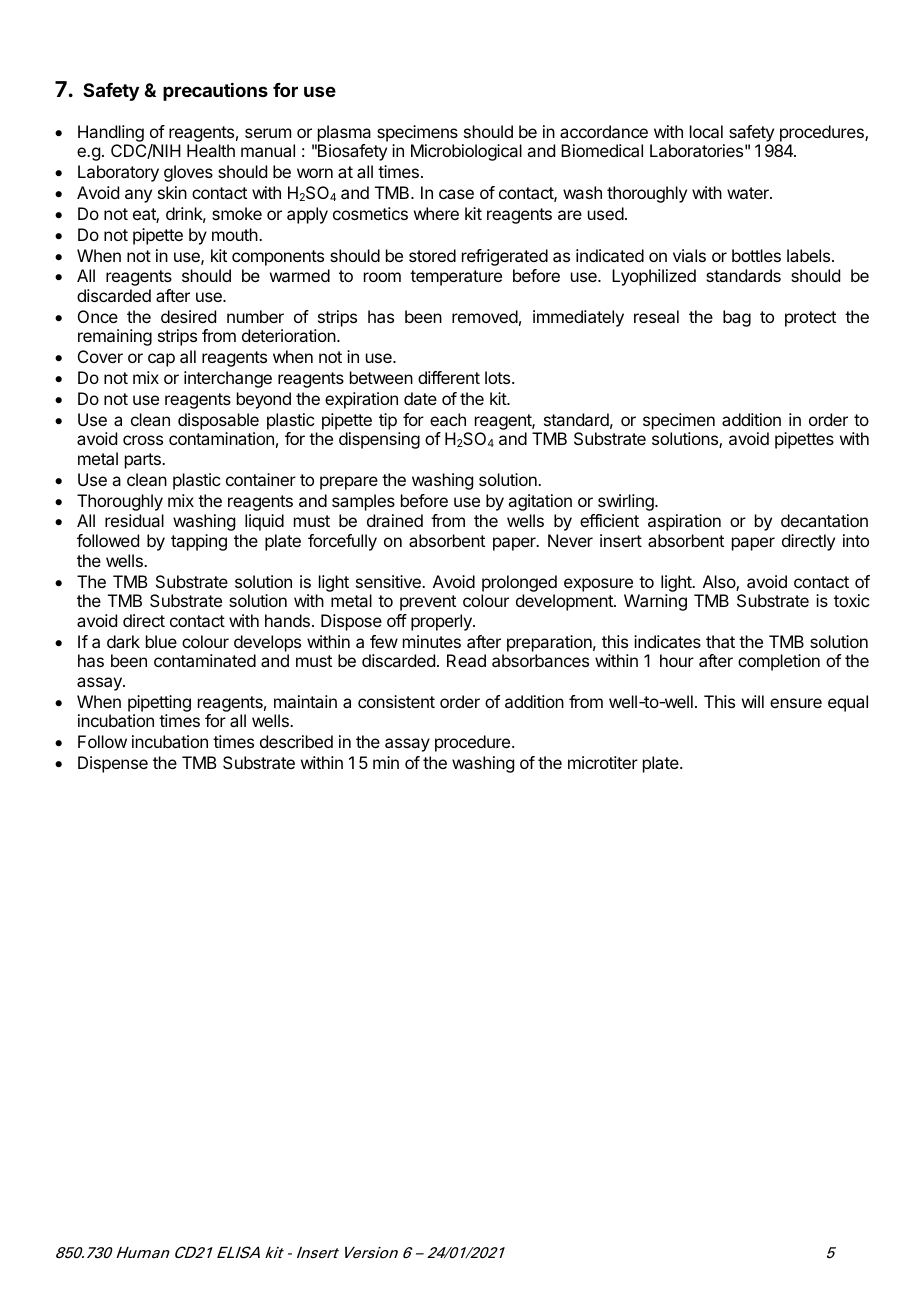  What do you see at coordinates (753, 701) in the document?
I see `will` at bounding box center [753, 701].
